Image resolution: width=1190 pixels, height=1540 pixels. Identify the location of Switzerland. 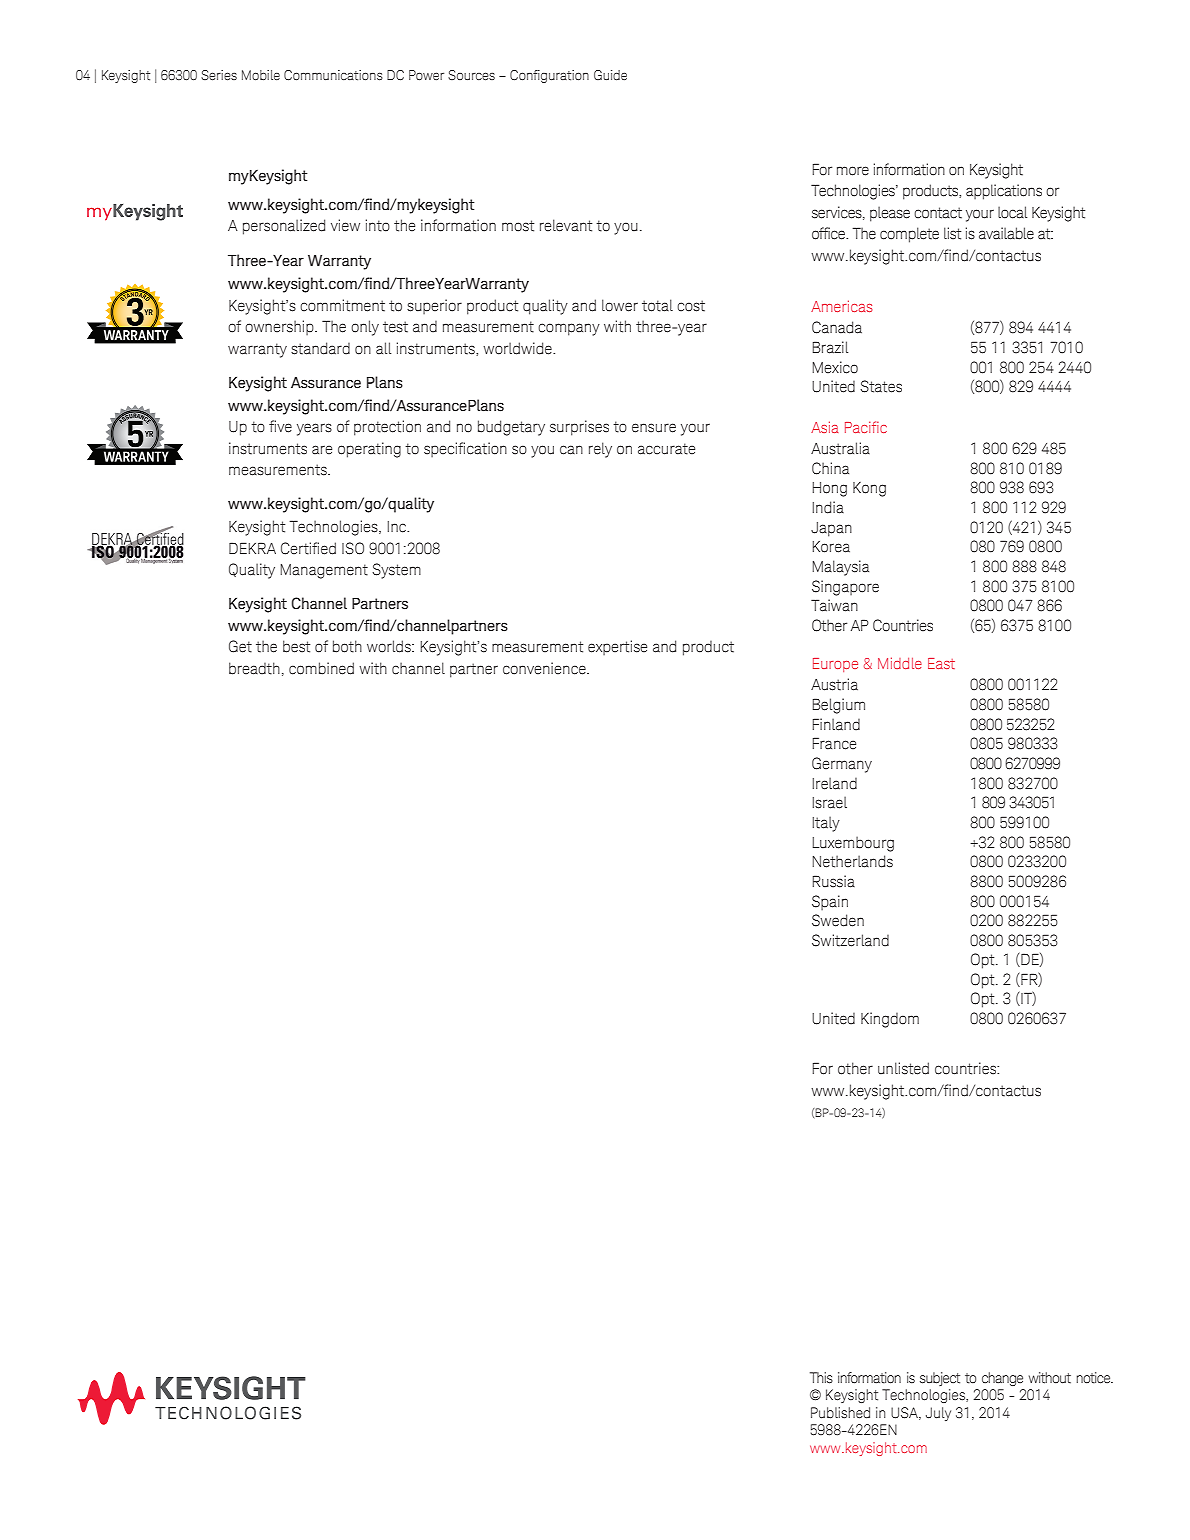
(850, 940).
